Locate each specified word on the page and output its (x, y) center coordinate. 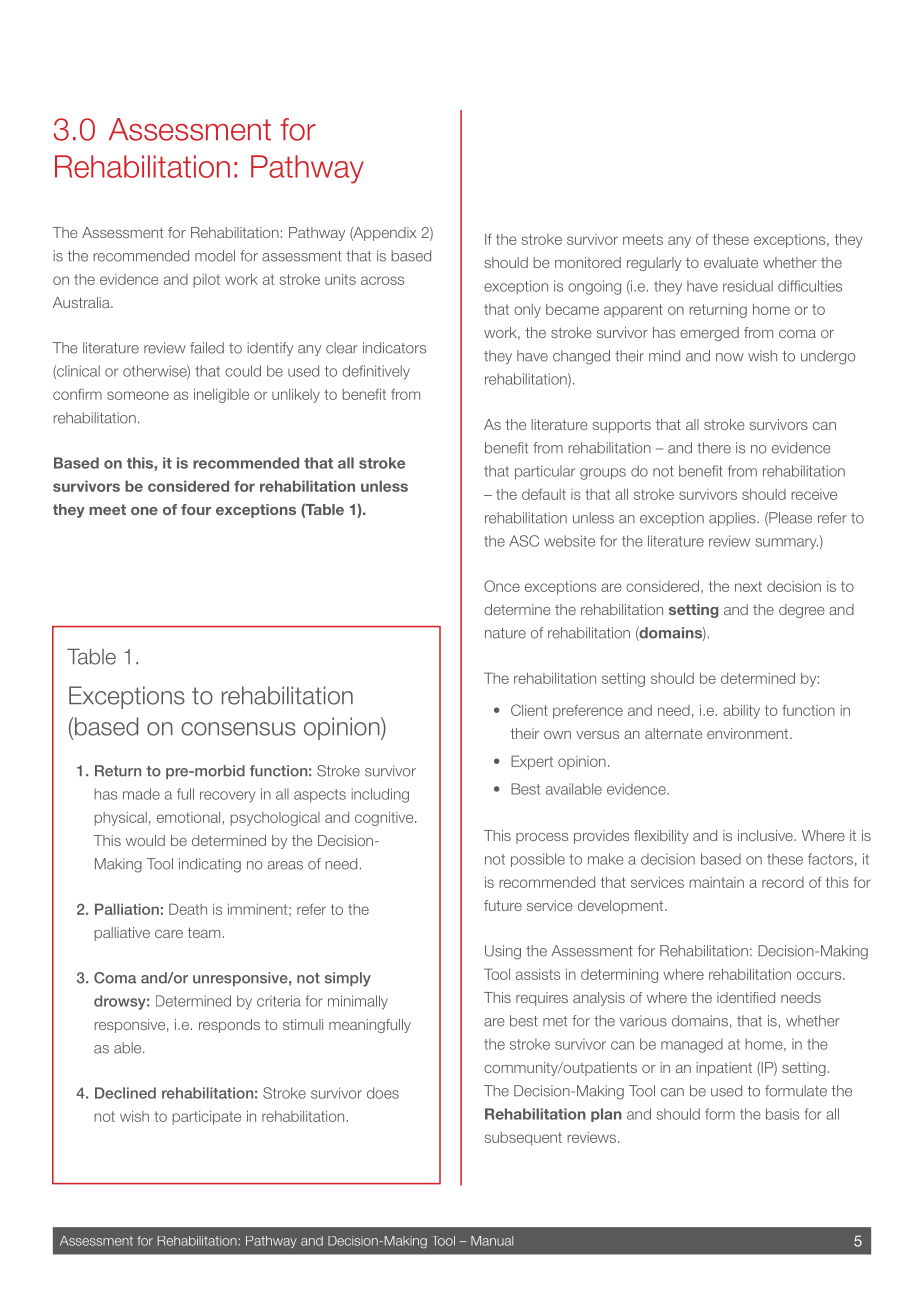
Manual (492, 1241)
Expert (532, 762)
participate (206, 1118)
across (382, 280)
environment (749, 733)
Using (503, 952)
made (141, 794)
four (196, 509)
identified (746, 997)
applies (733, 519)
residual (748, 286)
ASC (524, 541)
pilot (206, 281)
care (169, 934)
